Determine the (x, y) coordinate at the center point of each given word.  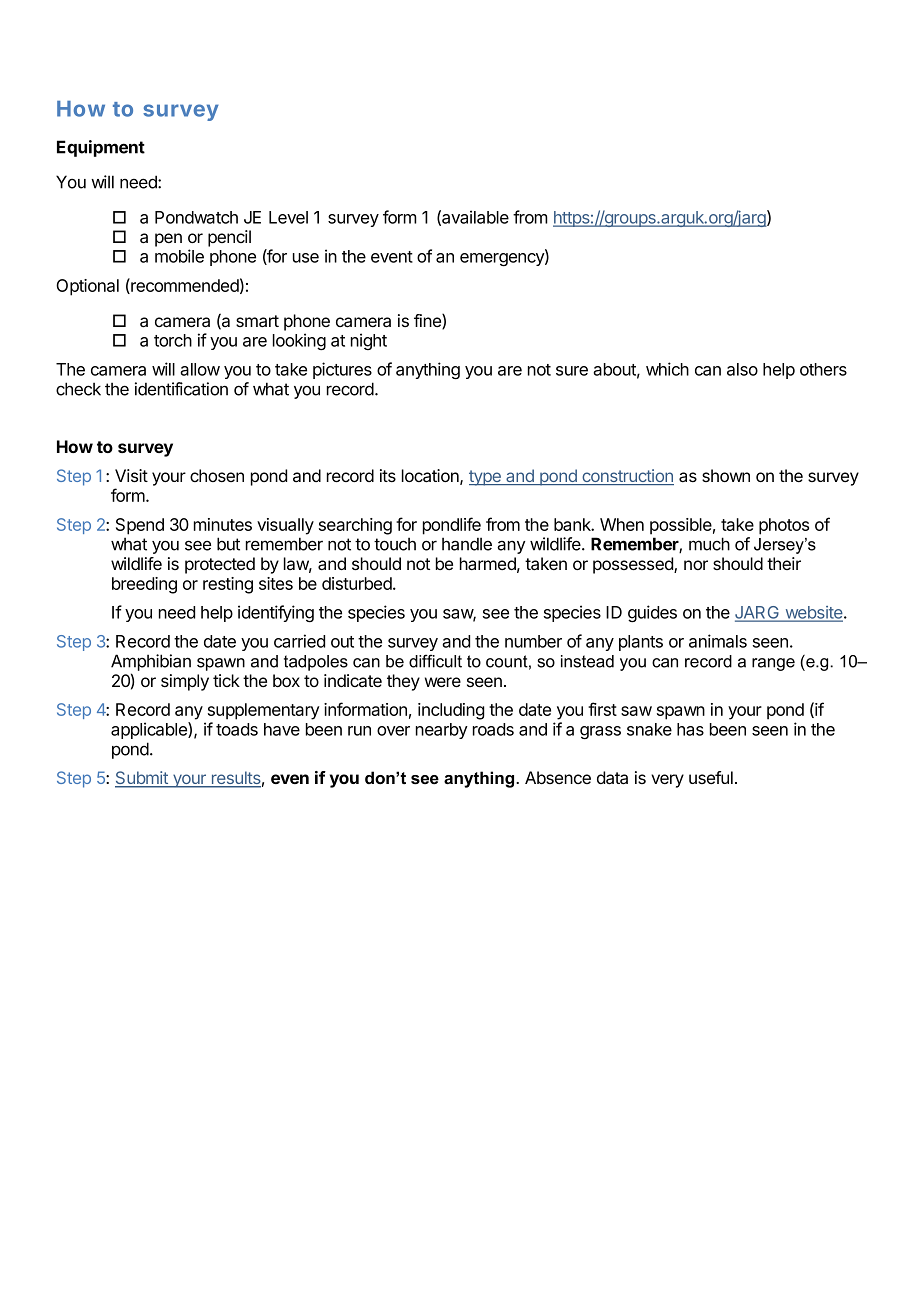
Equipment (101, 148)
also (742, 369)
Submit (142, 779)
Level (288, 217)
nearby (442, 731)
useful (711, 777)
